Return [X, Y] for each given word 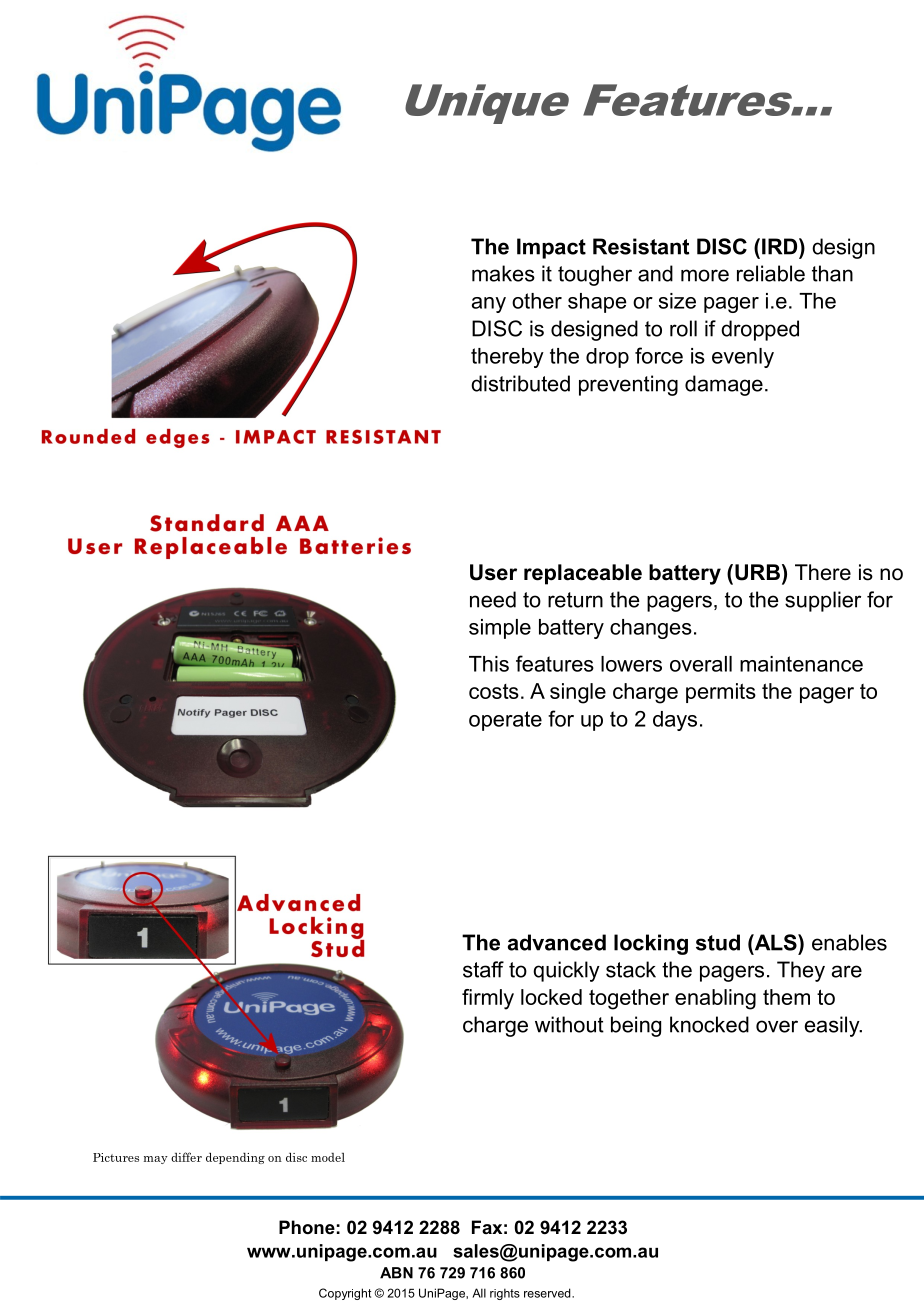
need [493, 599]
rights [505, 1294]
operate [505, 721]
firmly [488, 999]
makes [503, 273]
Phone [307, 1227]
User [493, 572]
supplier [823, 601]
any [489, 305]
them [786, 997]
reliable [771, 273]
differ [186, 1157]
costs [494, 691]
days [675, 721]
